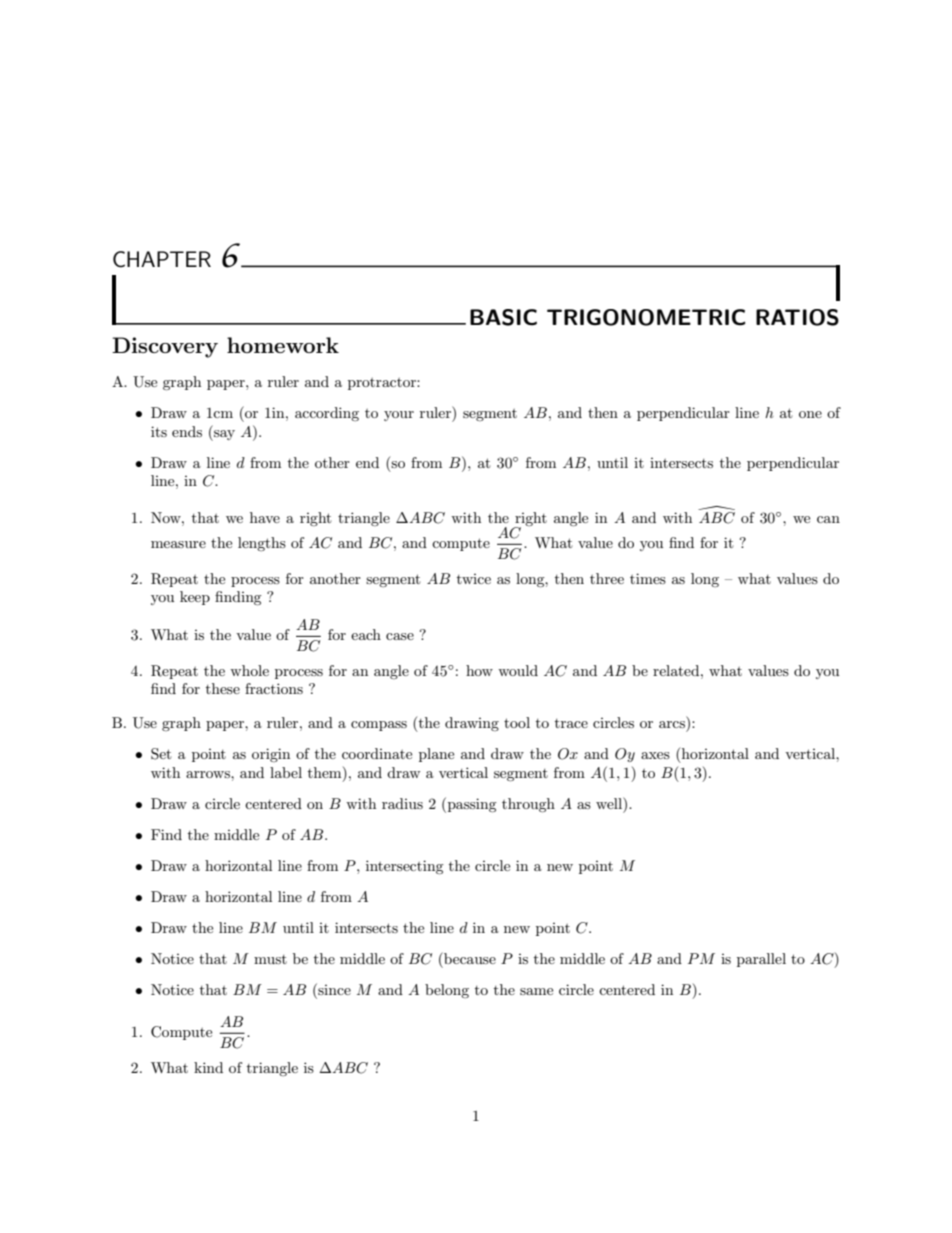  I want to click on how, so click(479, 670).
